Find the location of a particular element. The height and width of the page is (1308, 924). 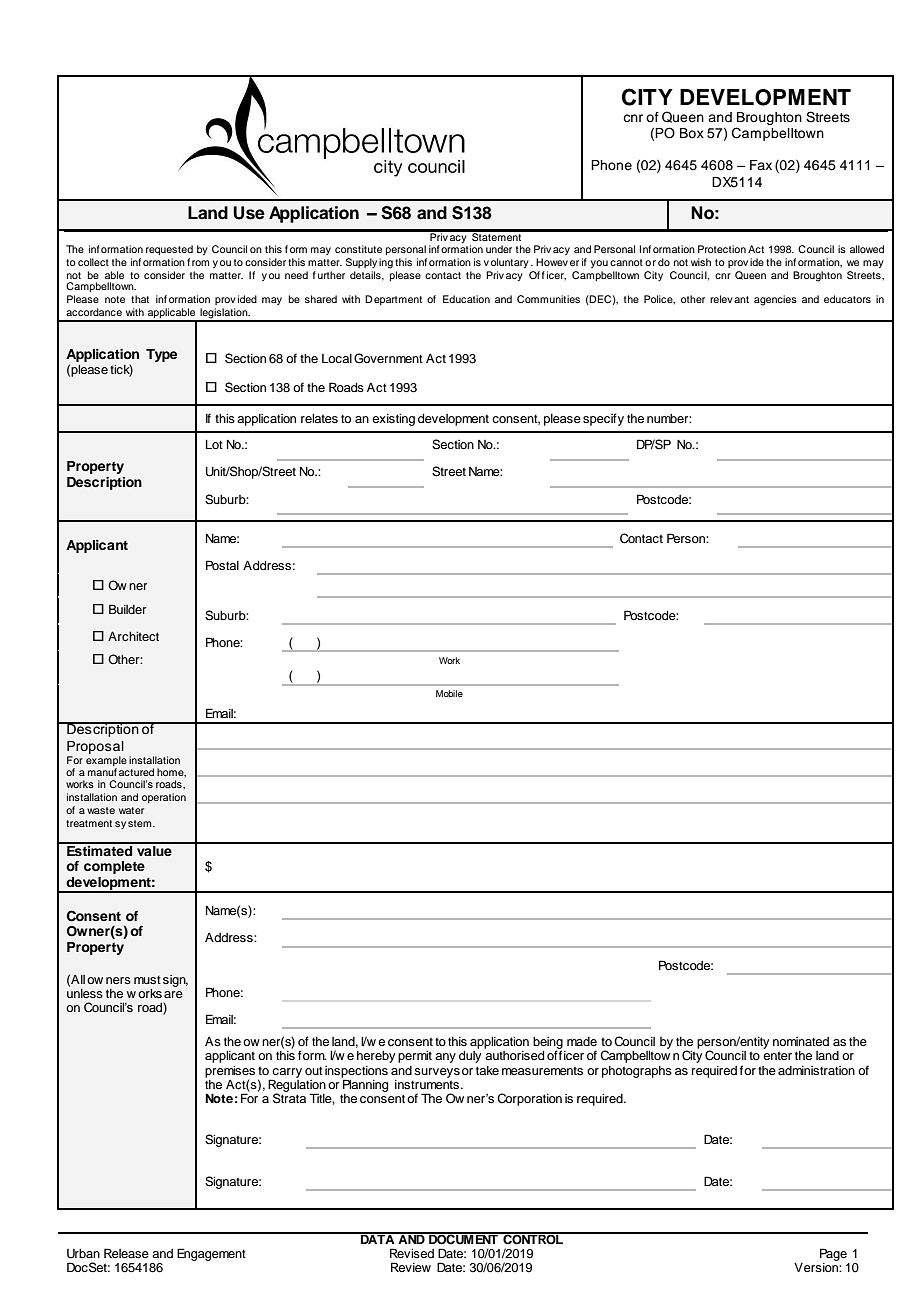

Fax is located at coordinates (761, 165).
